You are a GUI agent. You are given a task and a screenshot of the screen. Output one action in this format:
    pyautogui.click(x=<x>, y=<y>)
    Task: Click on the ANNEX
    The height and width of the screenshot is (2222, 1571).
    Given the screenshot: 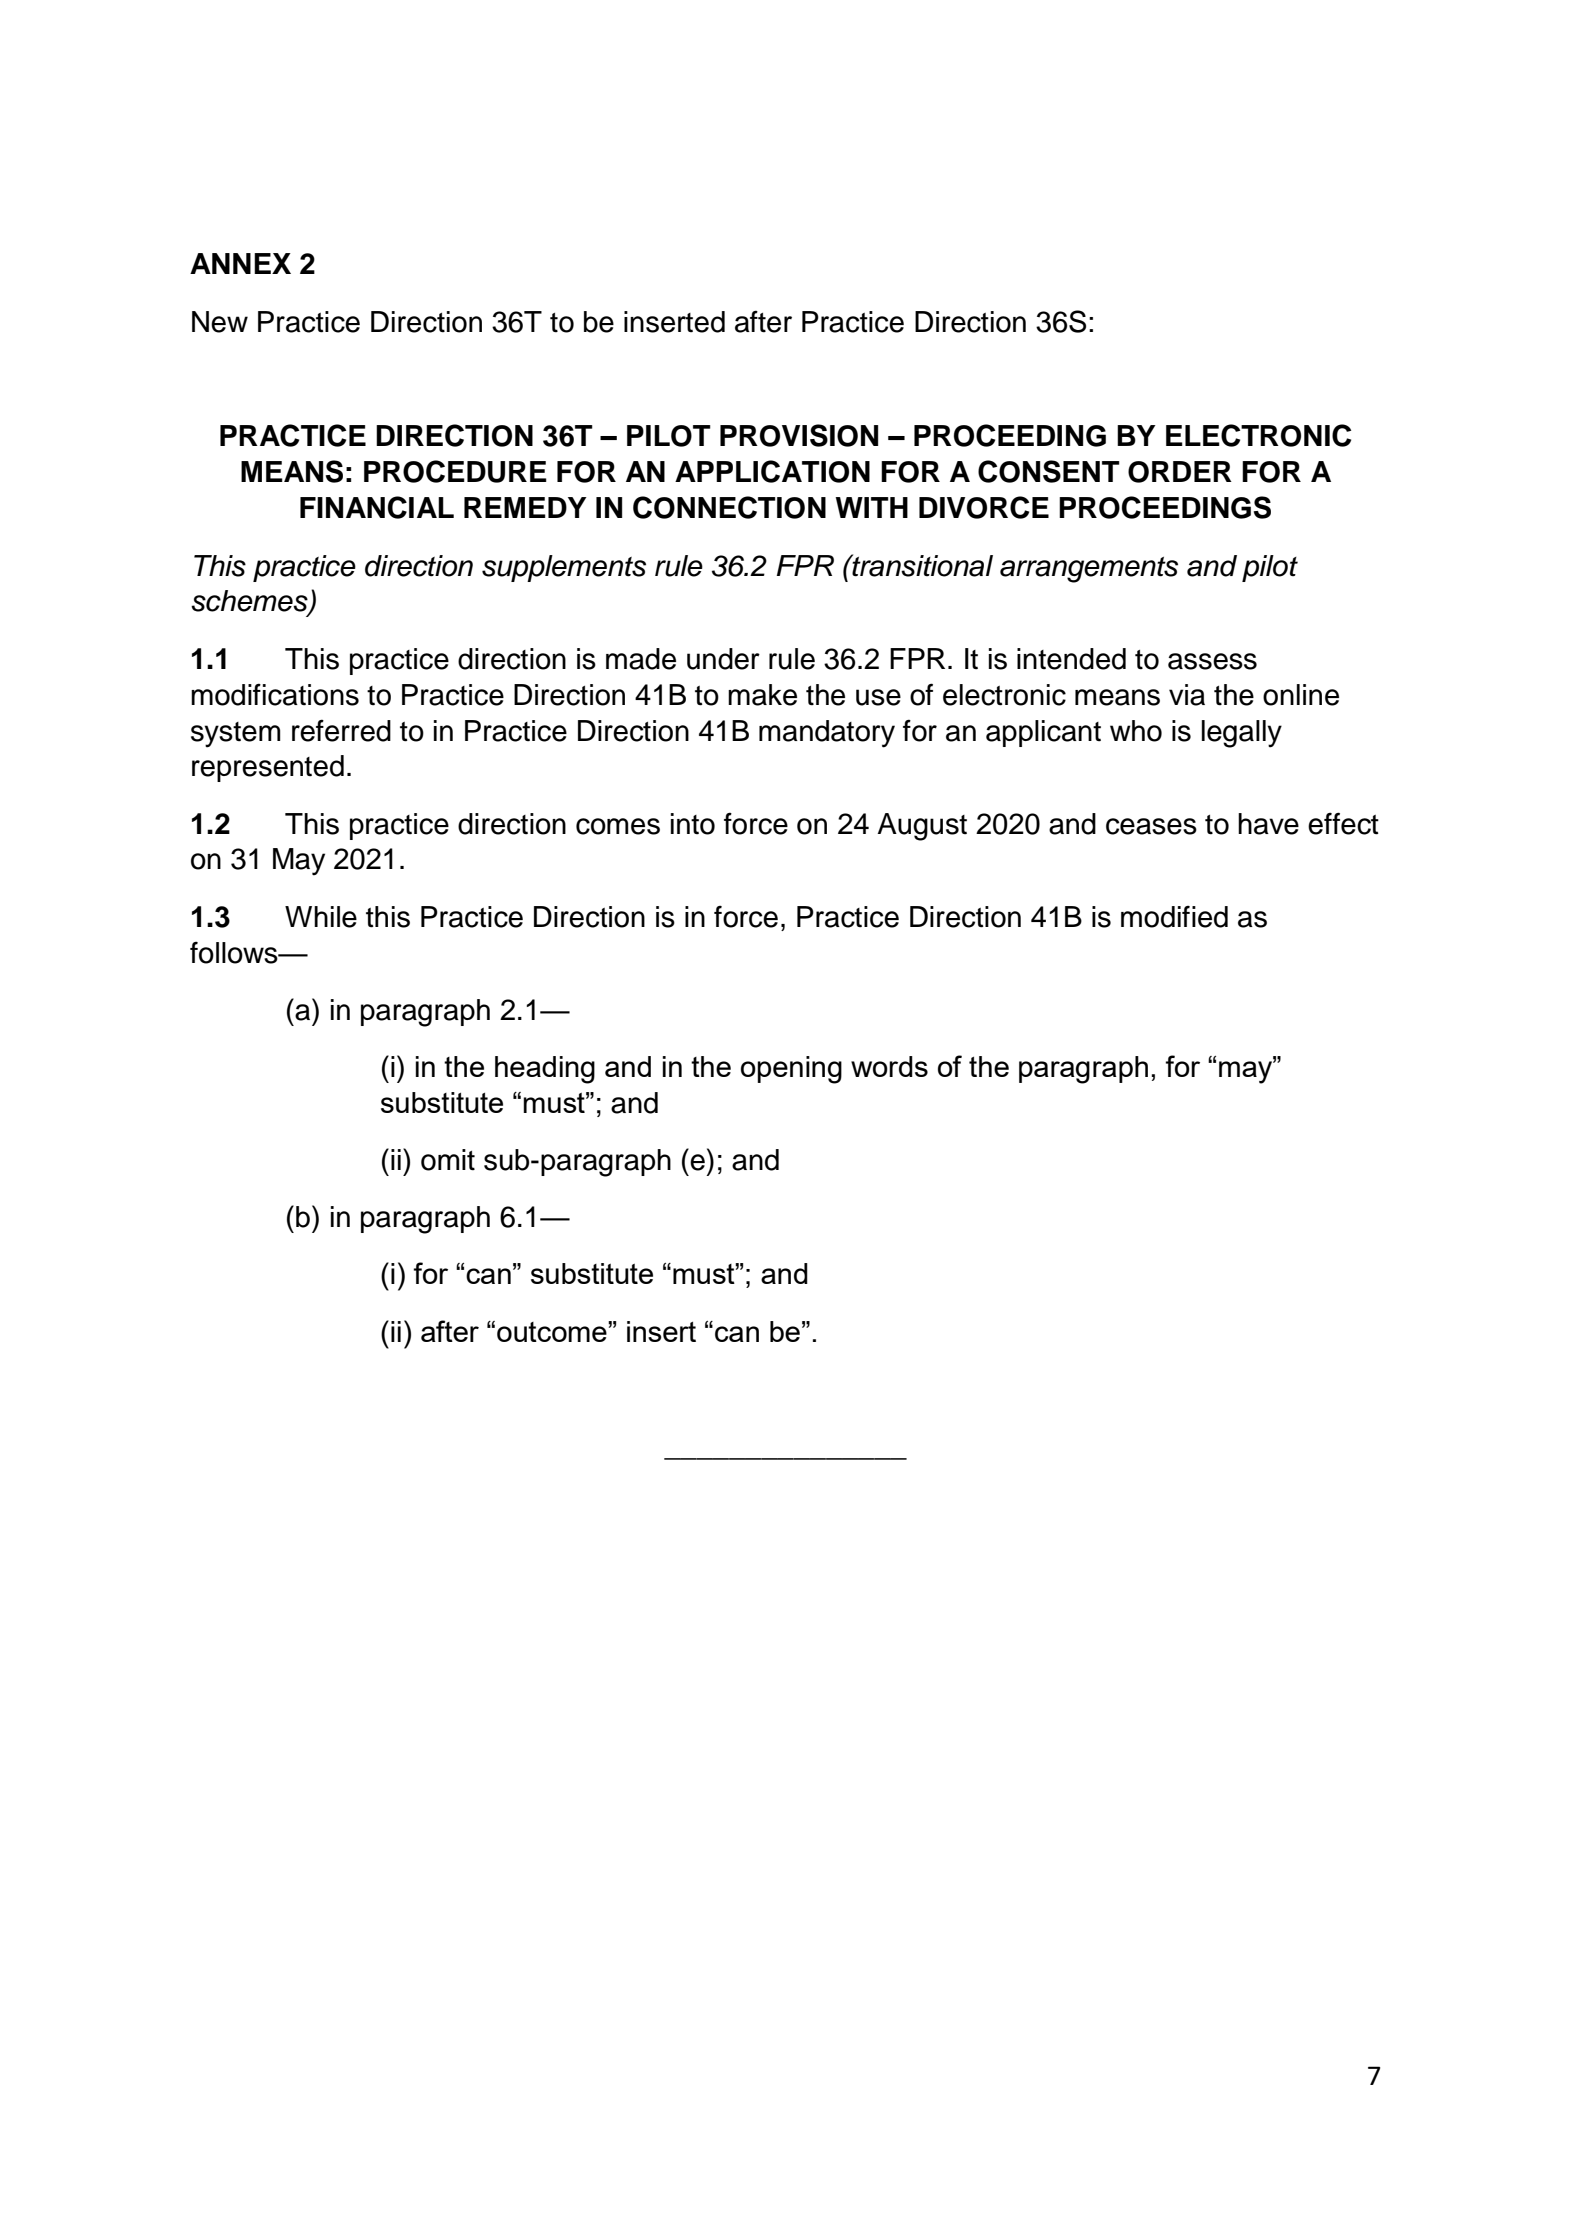 What is the action you would take?
    pyautogui.click(x=240, y=263)
